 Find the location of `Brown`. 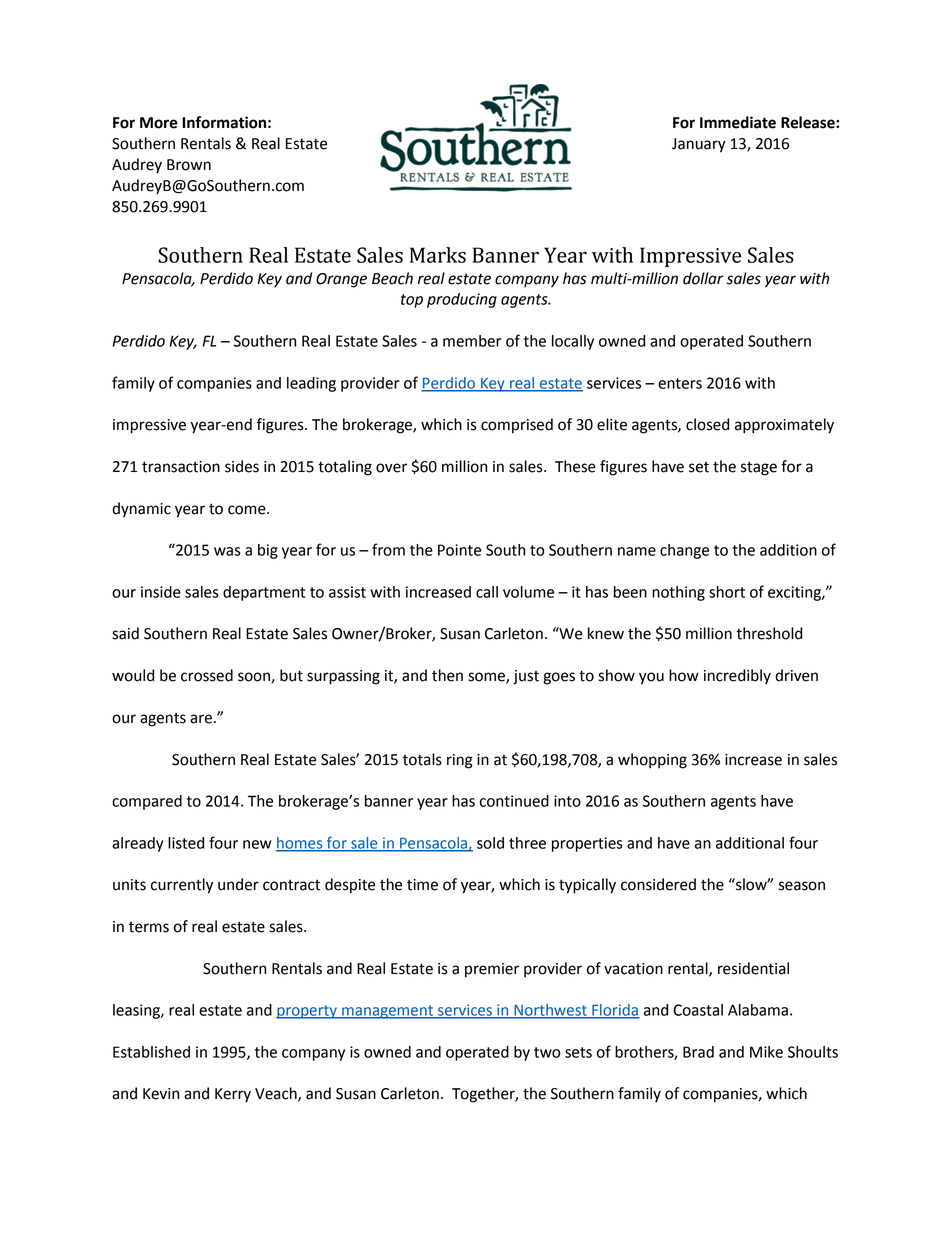

Brown is located at coordinates (189, 165).
